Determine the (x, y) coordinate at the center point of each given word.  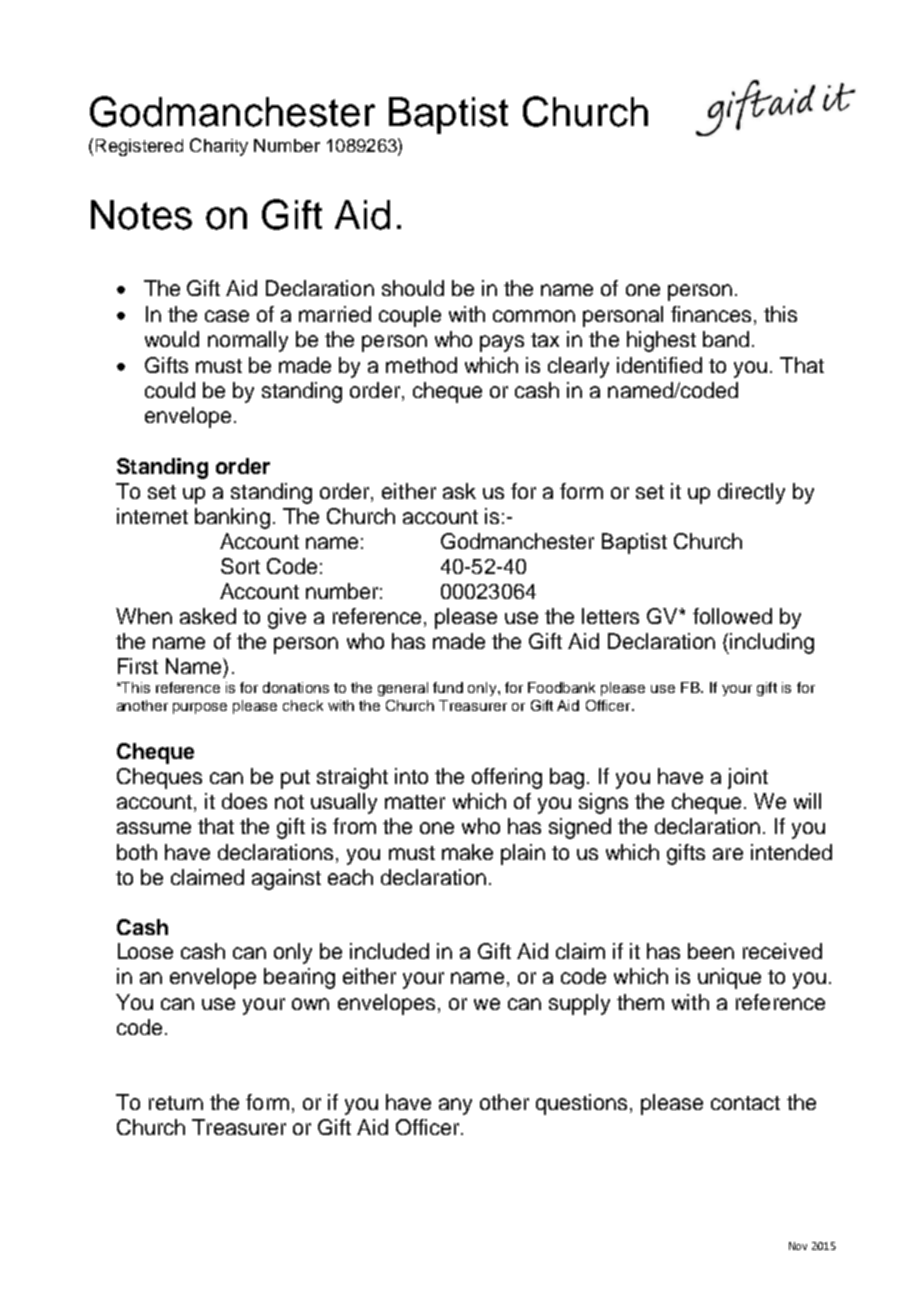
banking (232, 518)
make (467, 852)
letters (610, 616)
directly (751, 493)
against (286, 879)
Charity (219, 147)
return (176, 1103)
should (413, 288)
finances (711, 314)
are (728, 854)
